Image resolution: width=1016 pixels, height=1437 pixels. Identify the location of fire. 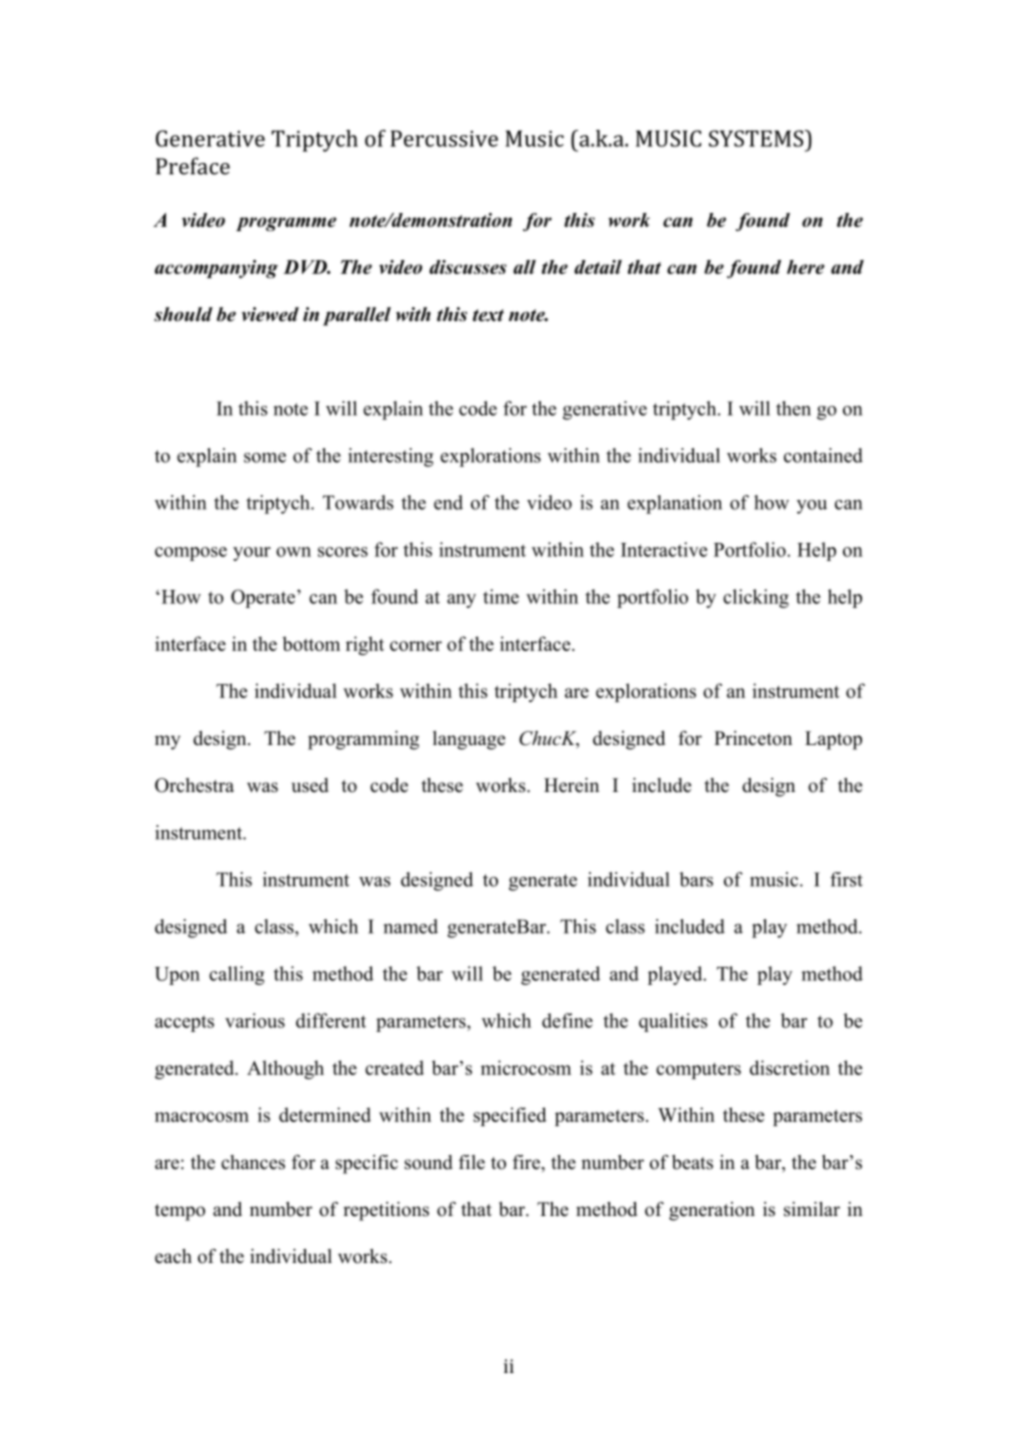
(527, 1162).
